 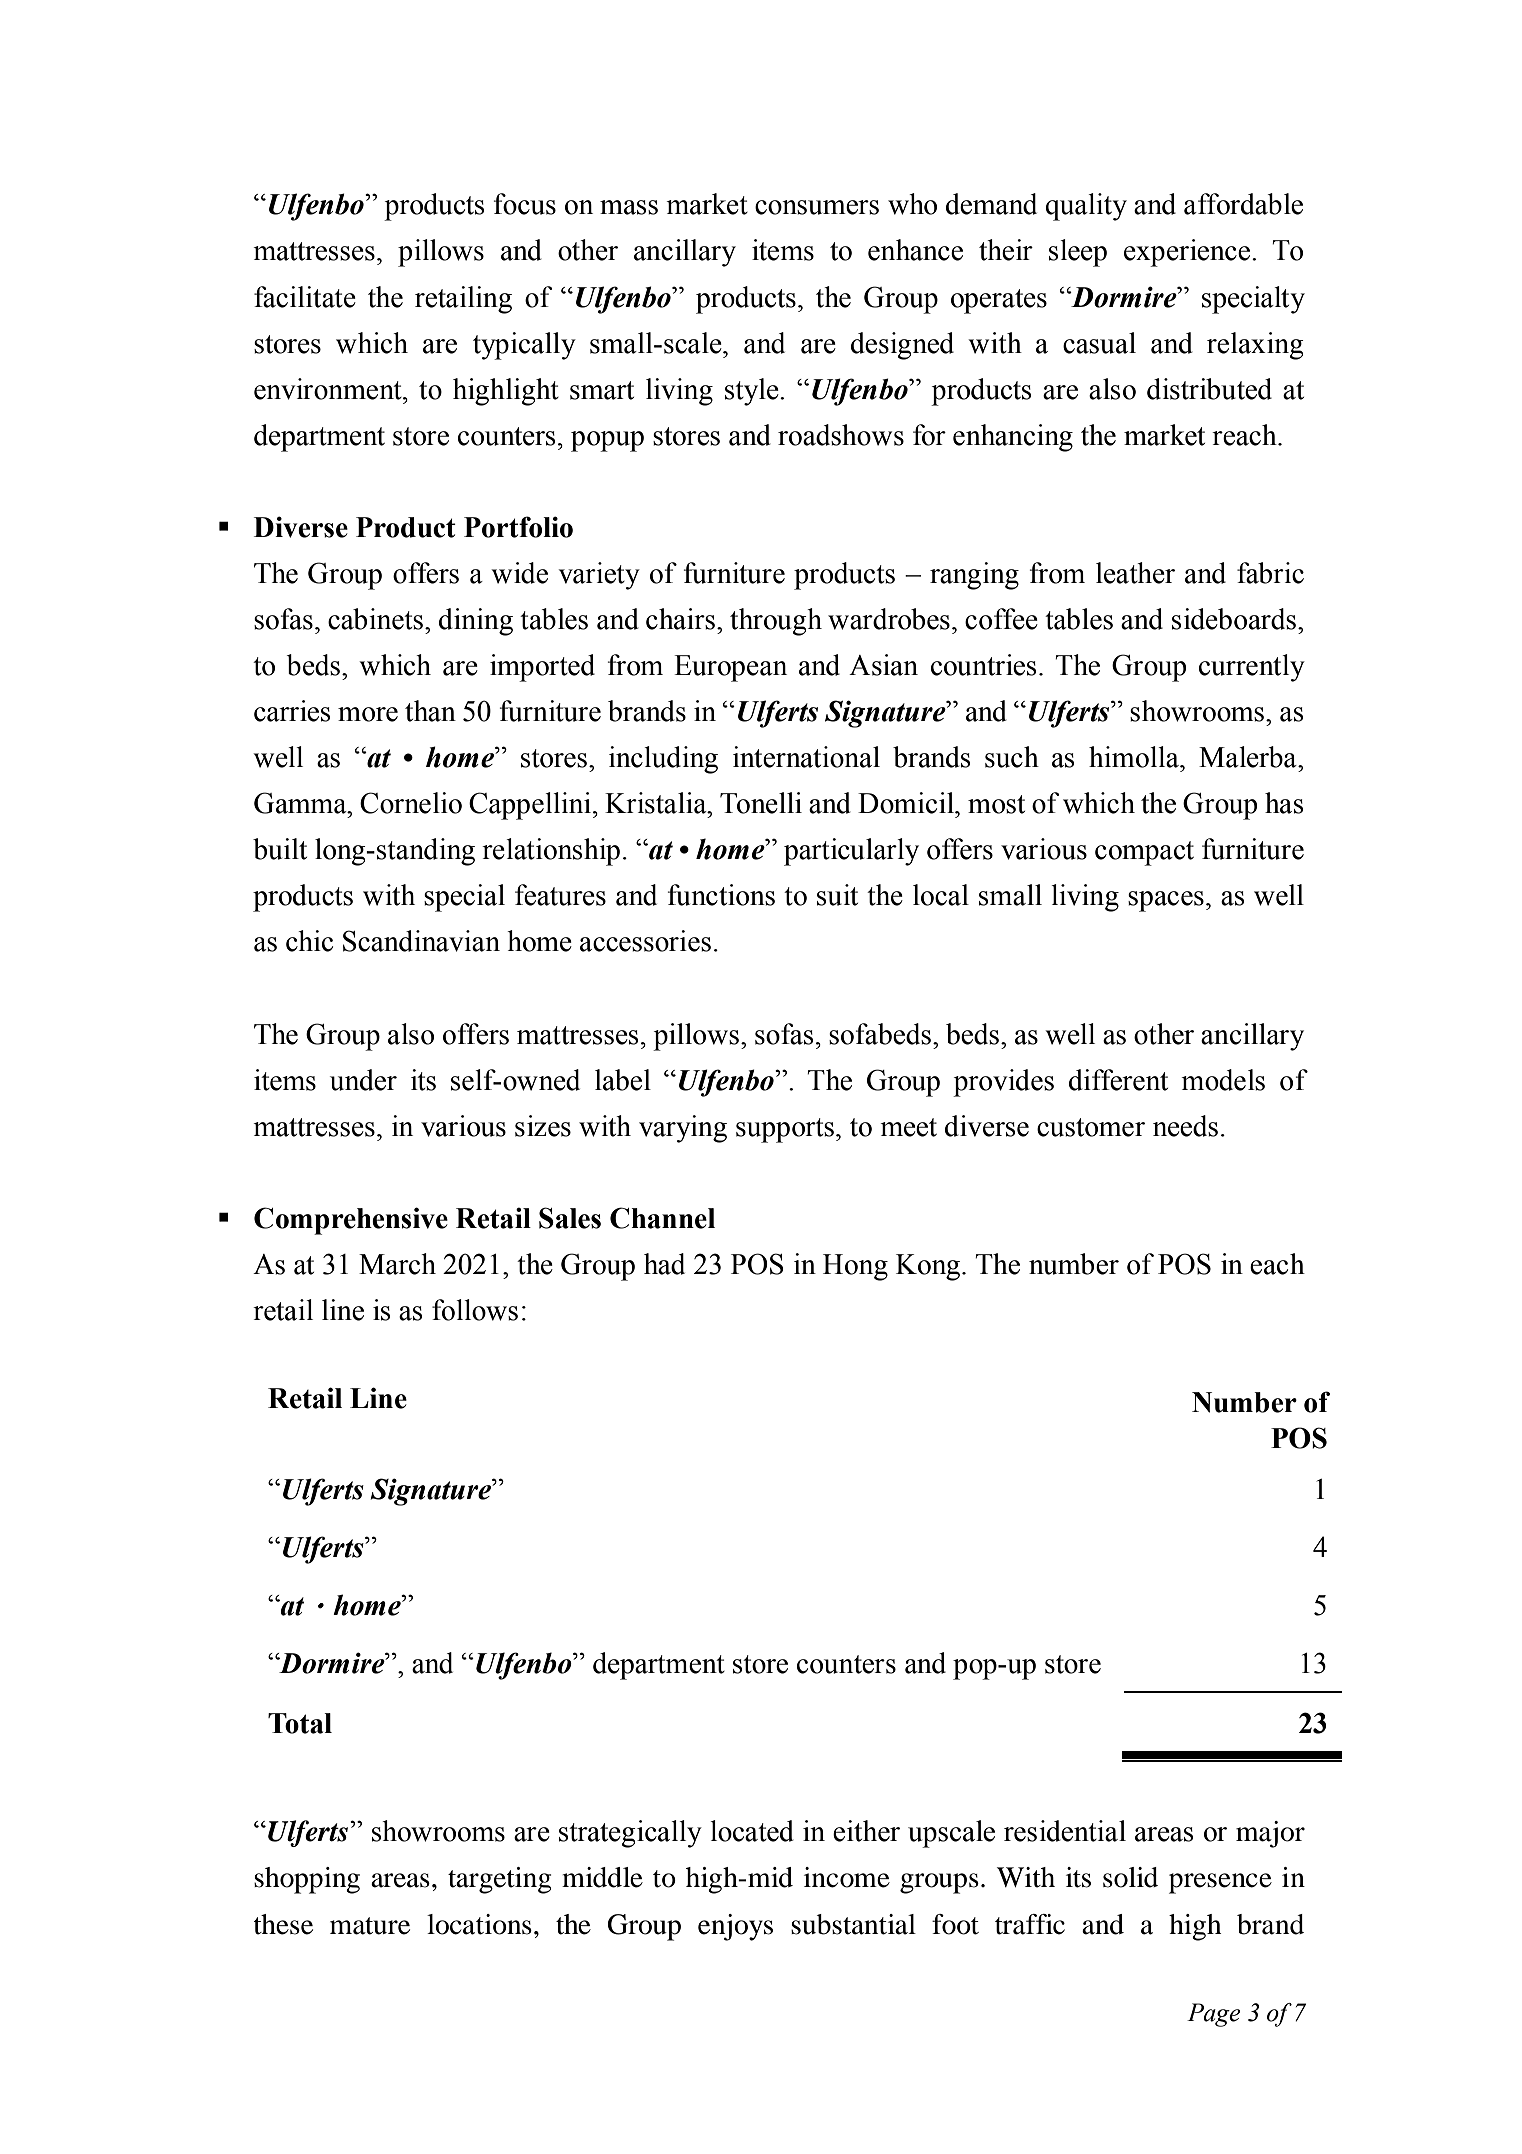 What do you see at coordinates (1144, 853) in the page?
I see `compact` at bounding box center [1144, 853].
